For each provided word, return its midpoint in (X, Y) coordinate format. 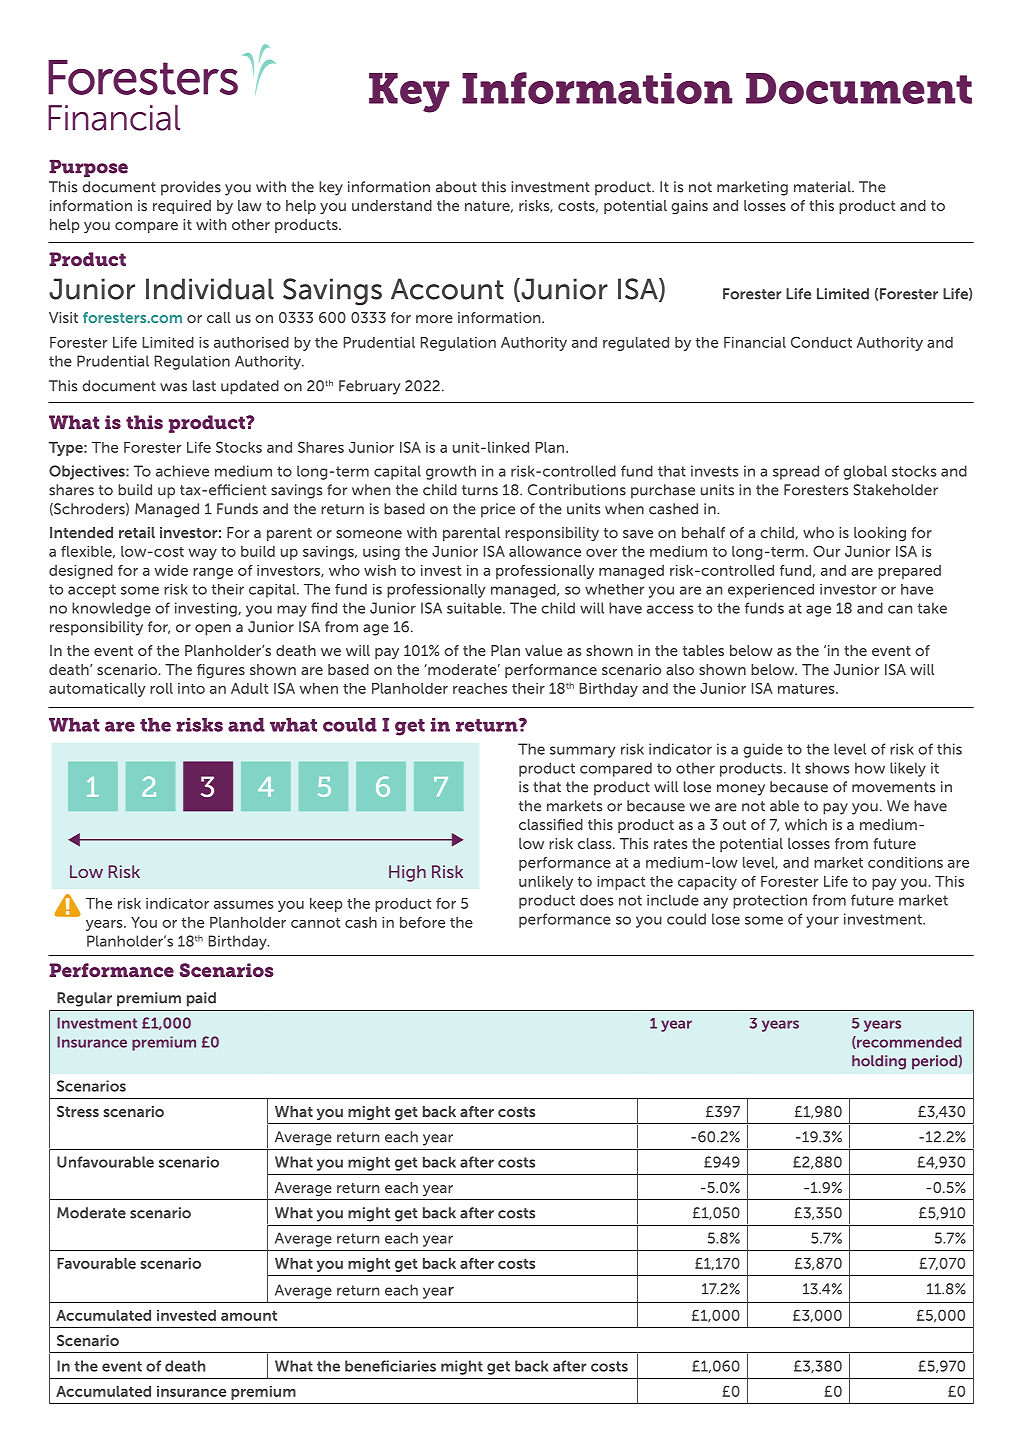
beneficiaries (390, 1366)
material (823, 187)
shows (827, 768)
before (422, 922)
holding (879, 1062)
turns (480, 490)
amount (249, 1315)
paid (201, 999)
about (456, 187)
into (191, 688)
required (182, 207)
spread (796, 472)
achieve (182, 471)
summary (582, 752)
